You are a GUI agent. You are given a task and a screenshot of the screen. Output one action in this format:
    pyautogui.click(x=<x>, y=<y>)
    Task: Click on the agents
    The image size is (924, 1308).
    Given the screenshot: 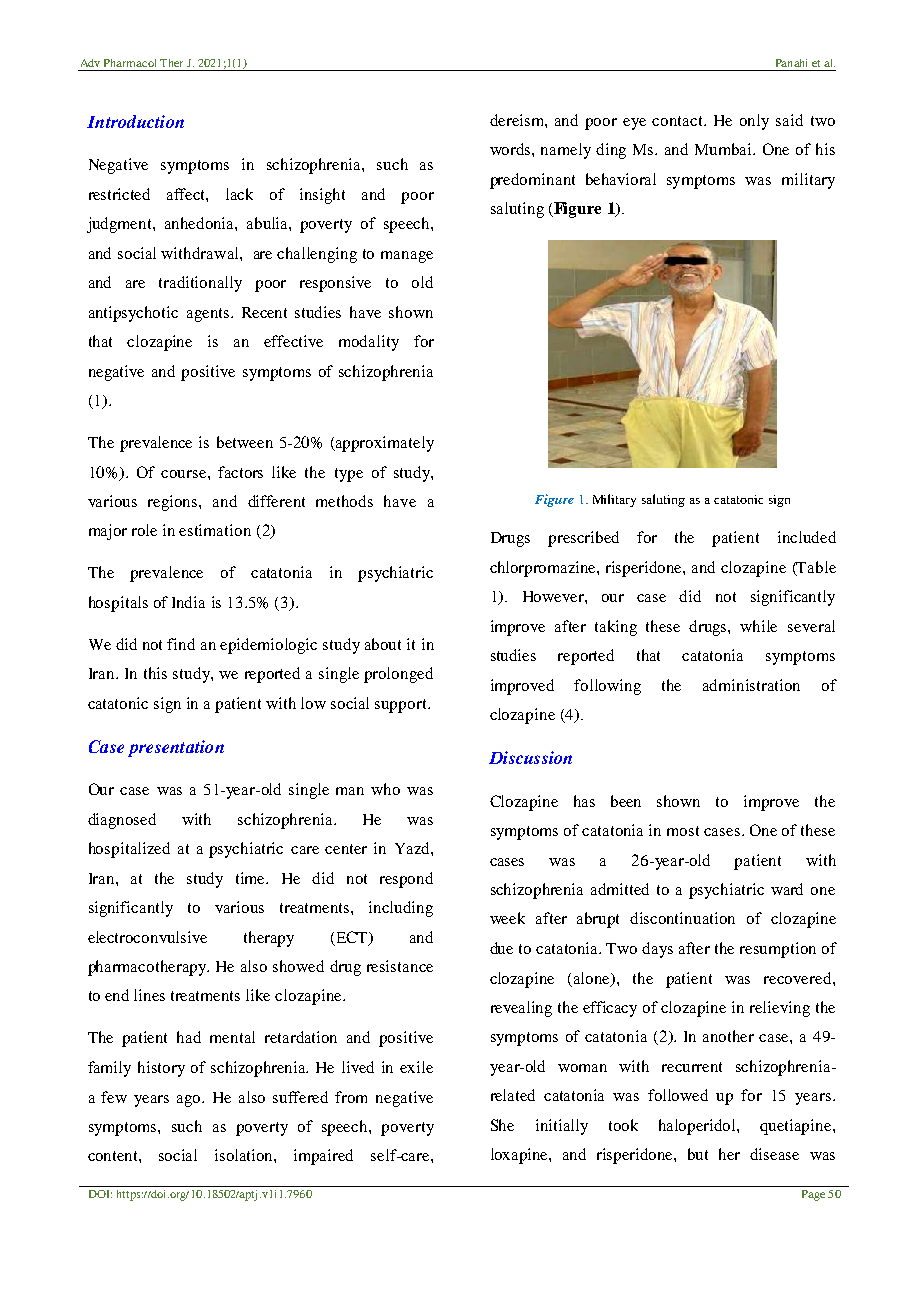 What is the action you would take?
    pyautogui.click(x=209, y=315)
